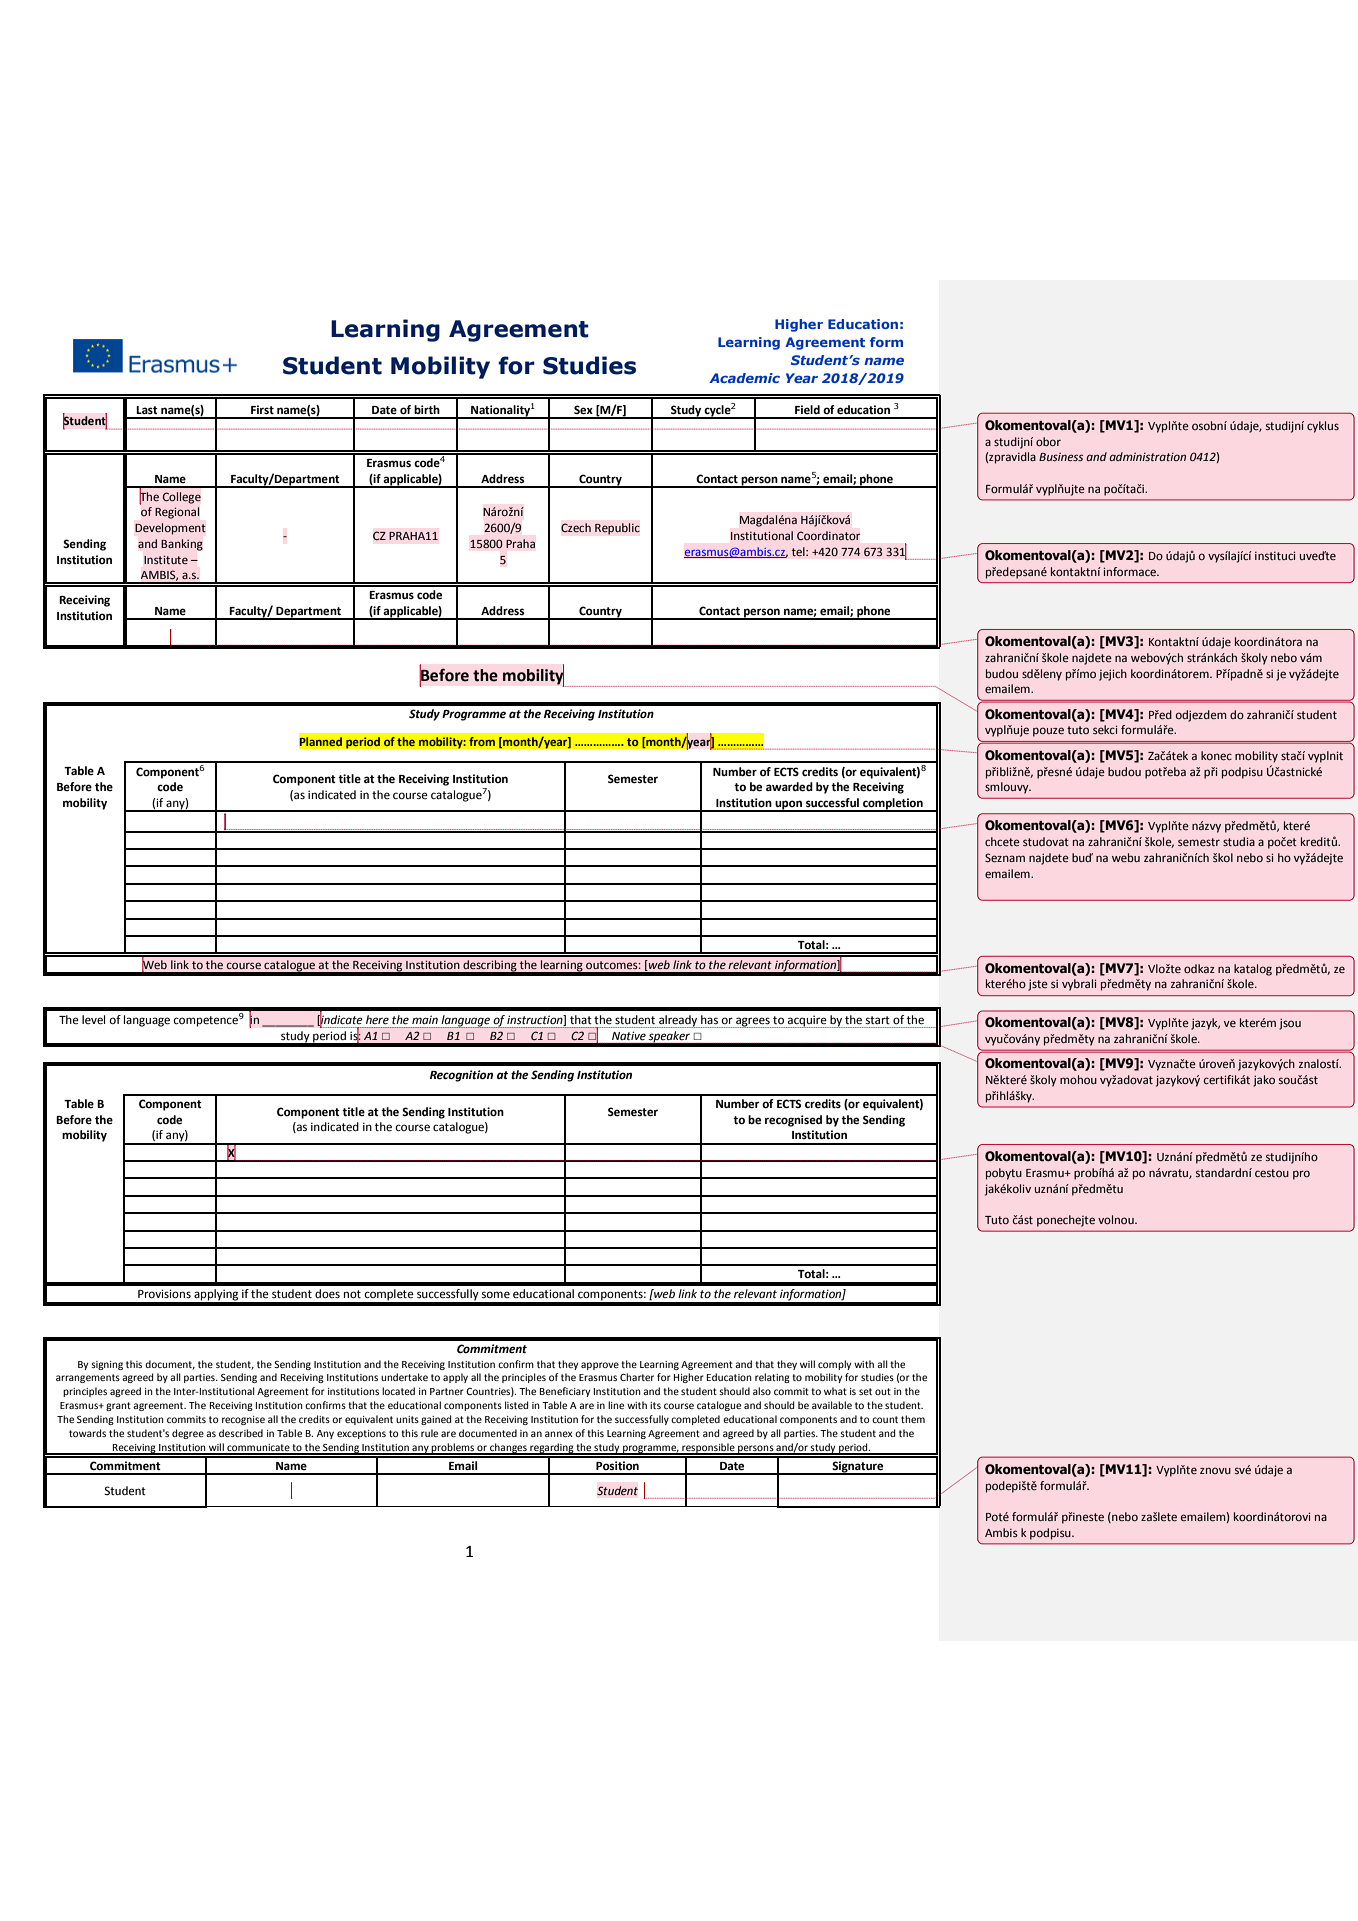 This image has width=1358, height=1921. I want to click on already, so click(678, 1021).
